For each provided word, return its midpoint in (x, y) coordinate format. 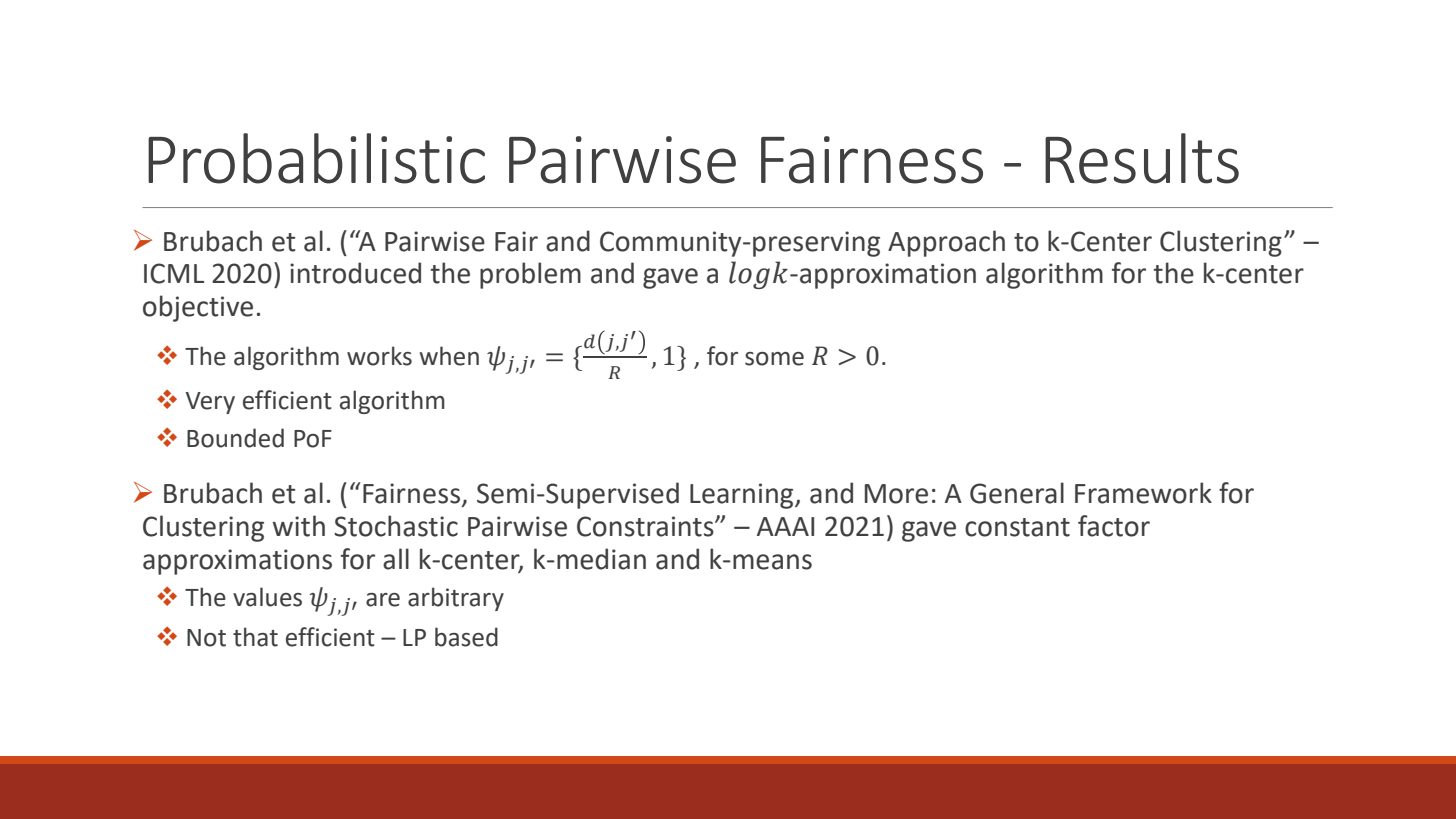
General (1017, 493)
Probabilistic (316, 158)
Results (1142, 158)
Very (210, 403)
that (255, 637)
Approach (946, 243)
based (466, 637)
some (774, 359)
